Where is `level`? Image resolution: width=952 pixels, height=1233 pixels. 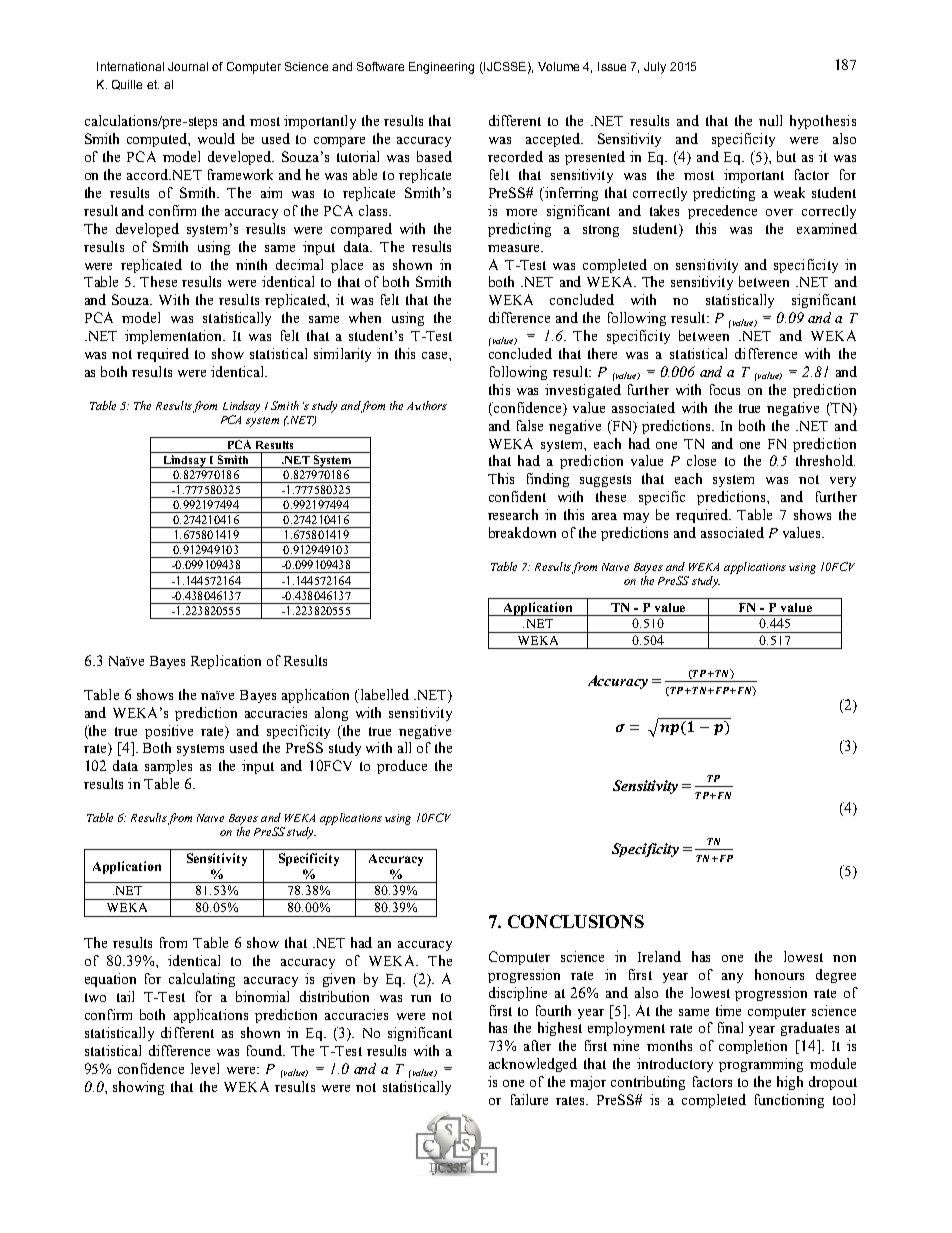 level is located at coordinates (205, 1068).
